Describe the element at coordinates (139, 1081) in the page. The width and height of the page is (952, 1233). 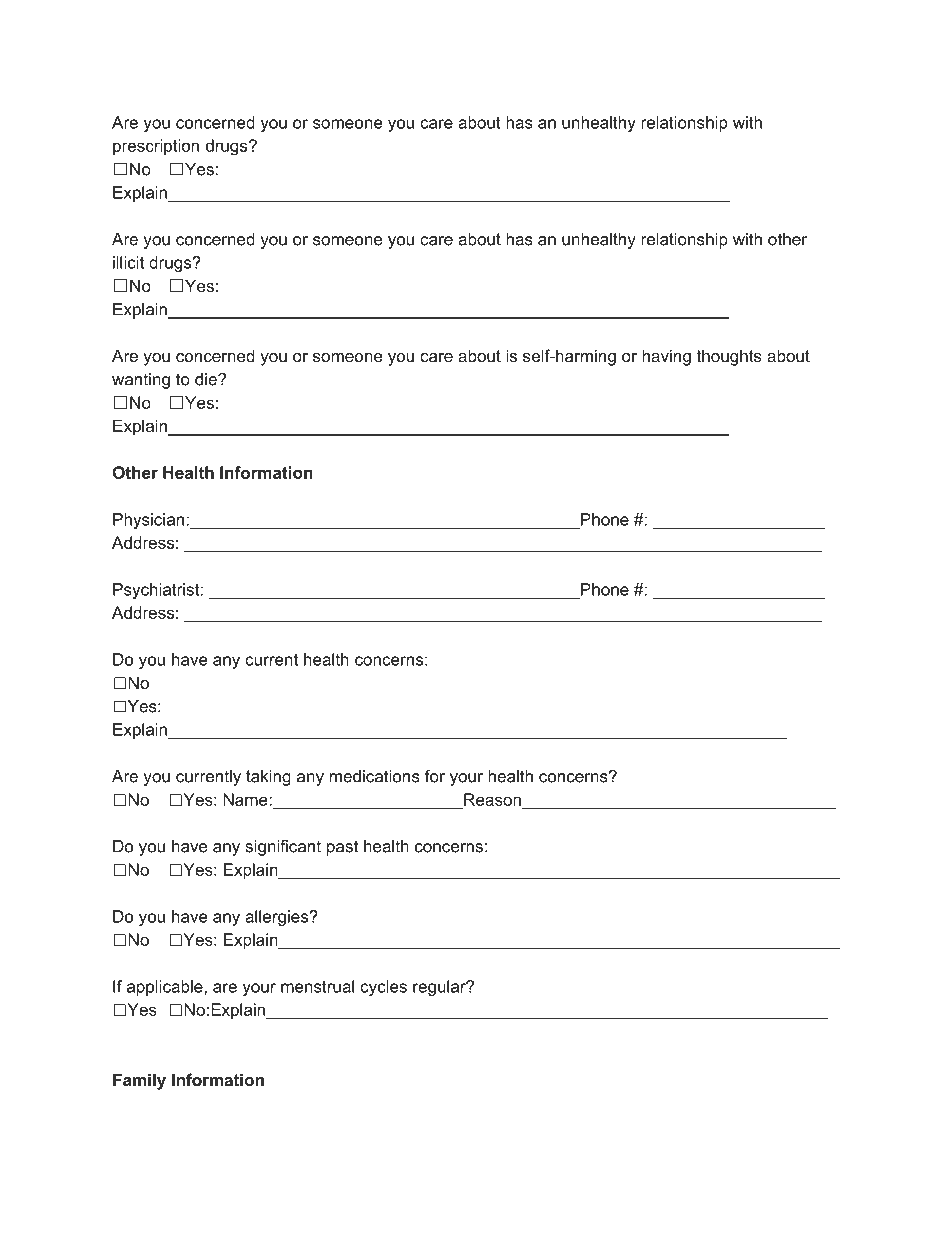
I see `Family` at that location.
